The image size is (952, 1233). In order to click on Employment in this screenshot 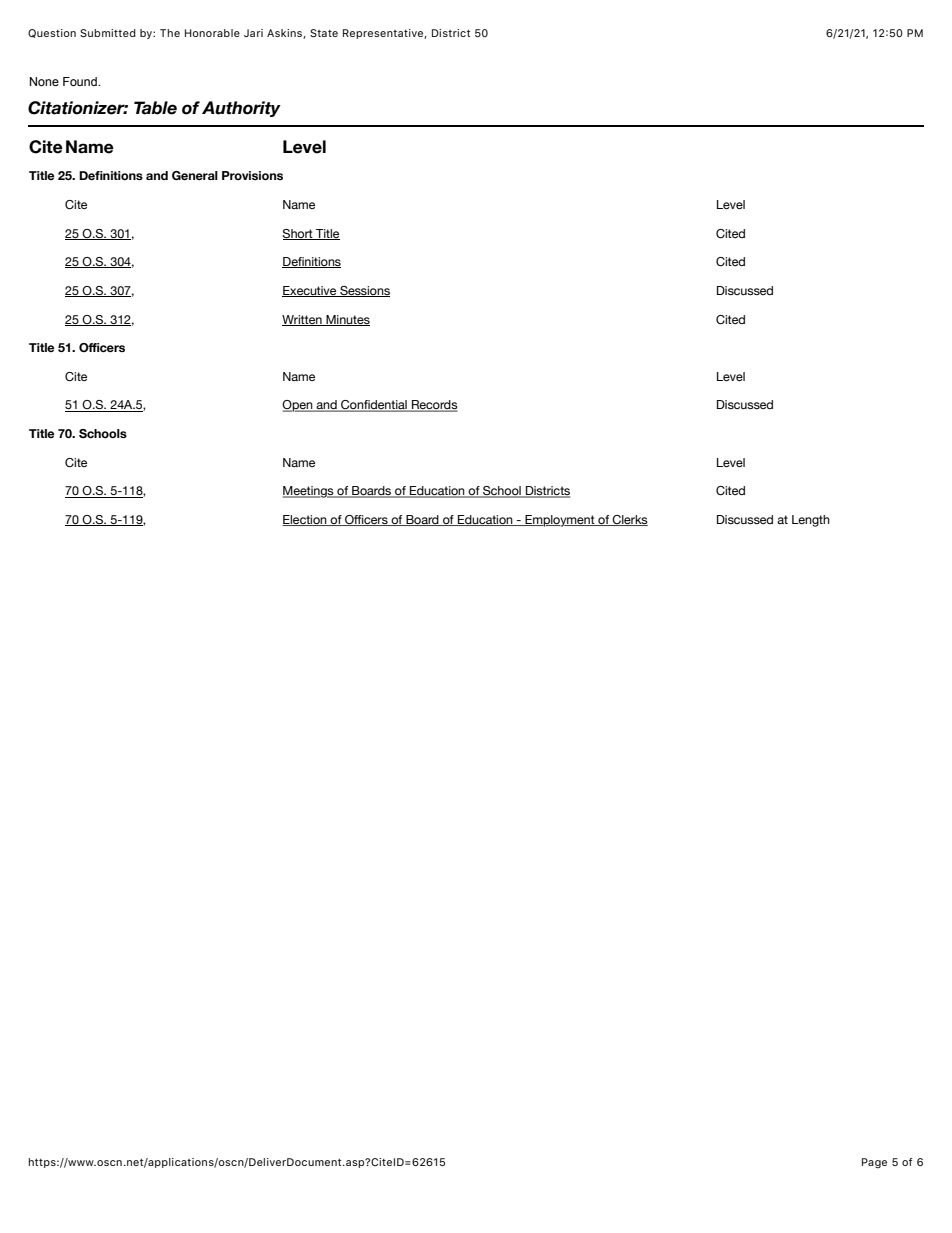, I will do `click(560, 521)`.
